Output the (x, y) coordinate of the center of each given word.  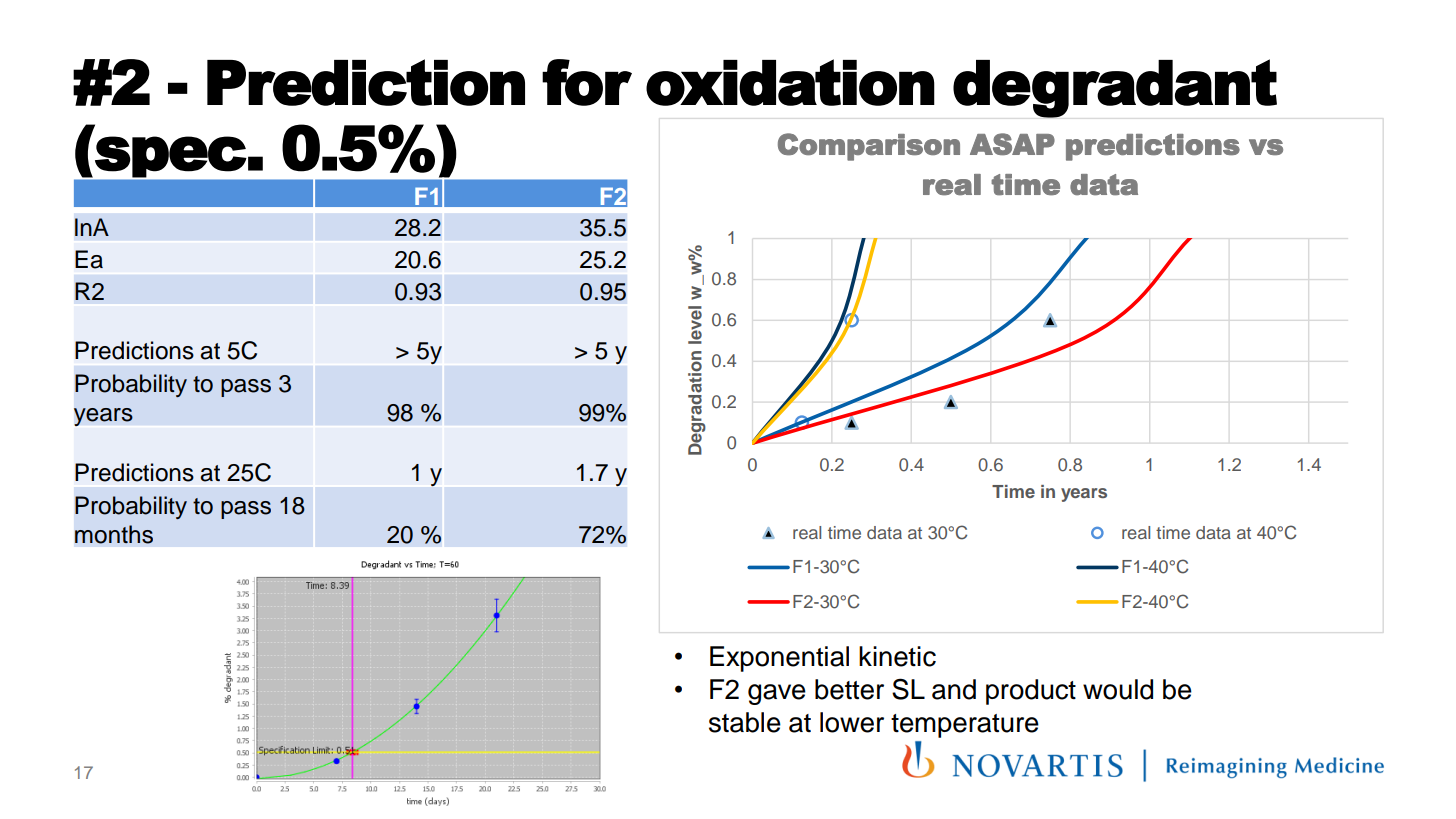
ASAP (1012, 144)
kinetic (897, 656)
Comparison (869, 147)
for (587, 82)
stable (745, 722)
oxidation (790, 82)
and (954, 689)
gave (777, 694)
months (114, 534)
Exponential (779, 659)
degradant (1115, 88)
